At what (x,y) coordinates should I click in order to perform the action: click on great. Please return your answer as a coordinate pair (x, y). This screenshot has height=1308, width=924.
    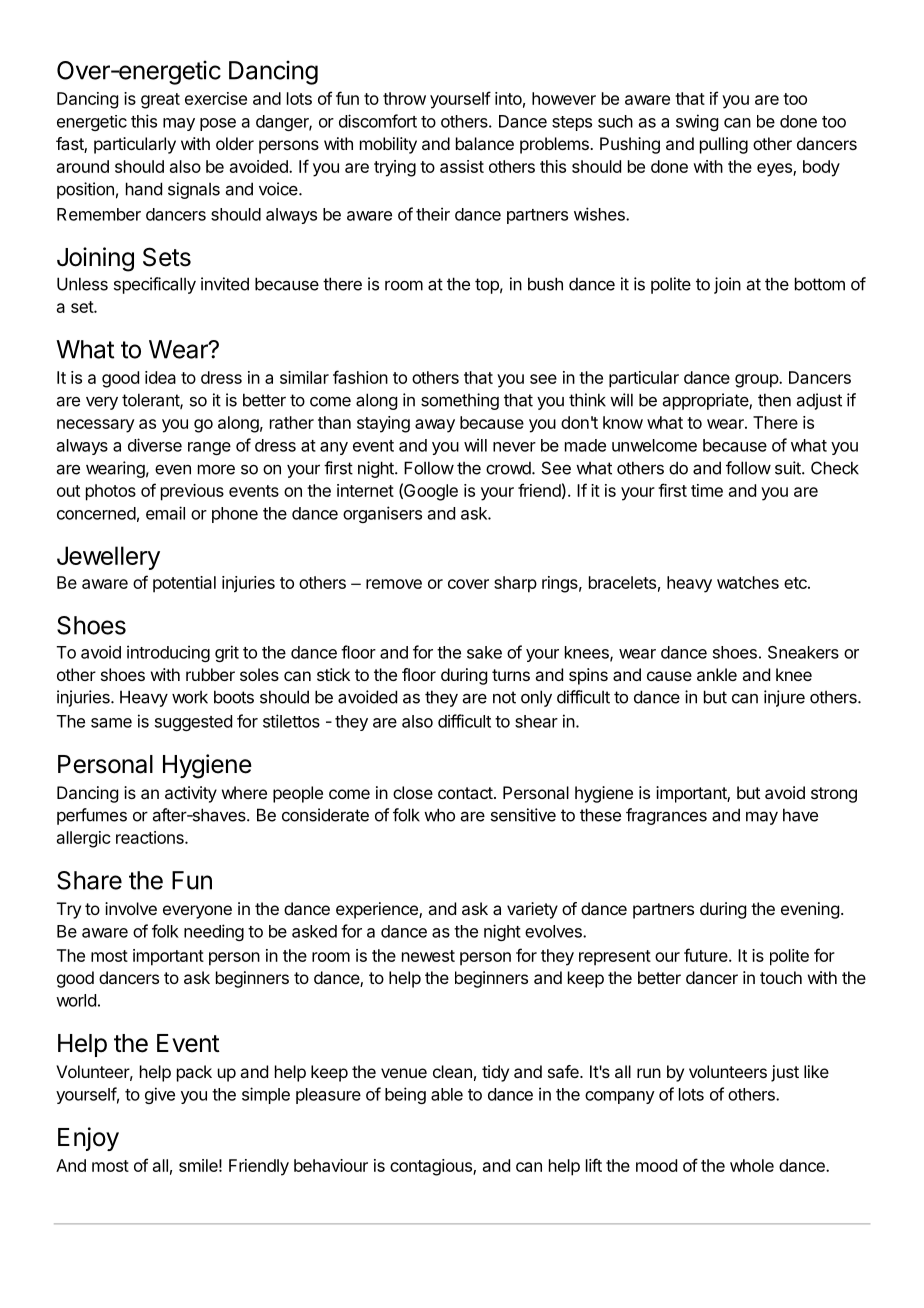
    Looking at the image, I should click on (160, 101).
